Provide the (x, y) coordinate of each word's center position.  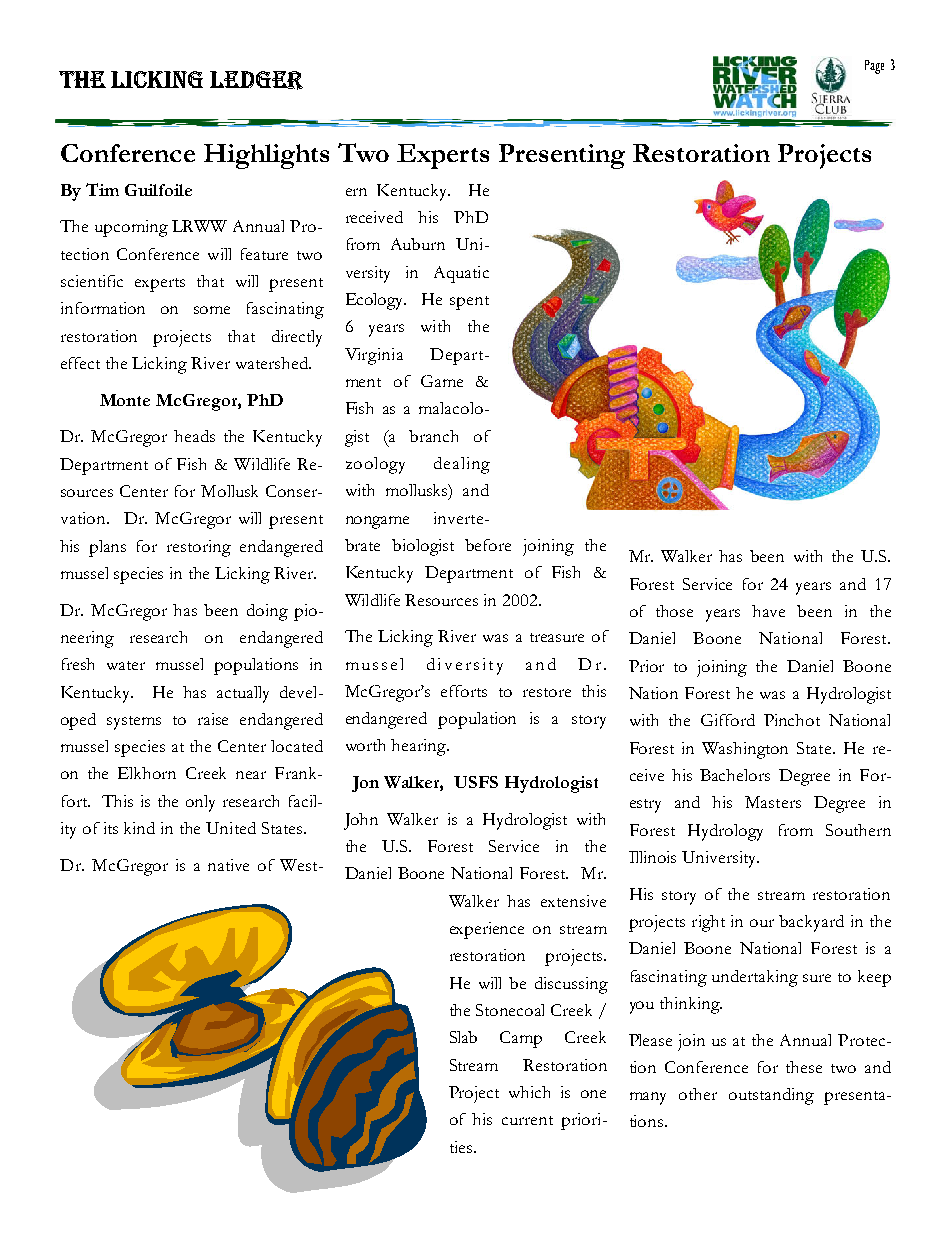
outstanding (771, 1096)
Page (874, 67)
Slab (463, 1037)
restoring (199, 548)
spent (469, 303)
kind (139, 828)
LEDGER (256, 80)
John (361, 821)
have (768, 611)
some (212, 310)
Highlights (266, 156)
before (488, 545)
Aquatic (461, 274)
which (529, 1092)
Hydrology (725, 832)
